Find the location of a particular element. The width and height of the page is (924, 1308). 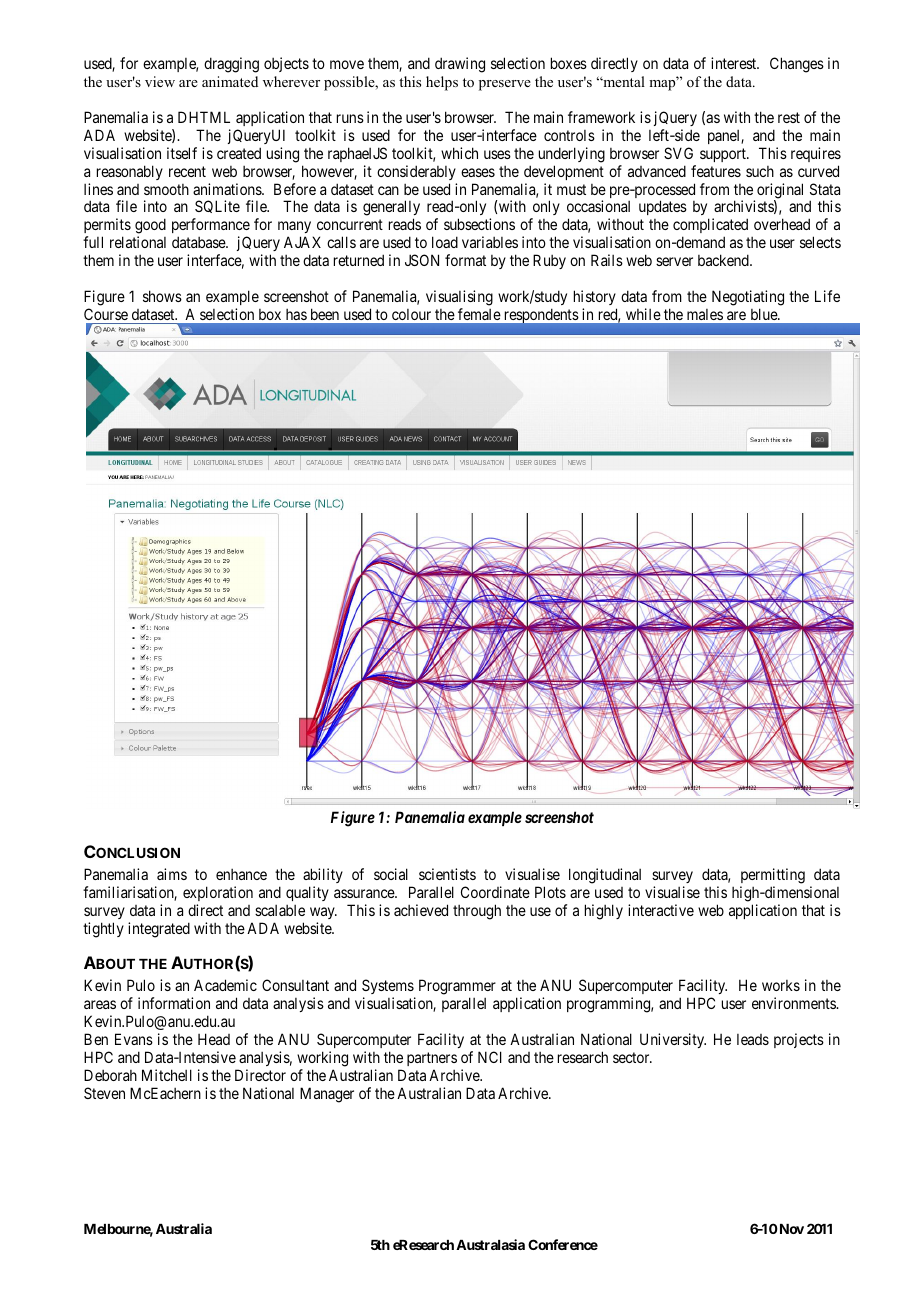

scientists is located at coordinates (447, 874).
